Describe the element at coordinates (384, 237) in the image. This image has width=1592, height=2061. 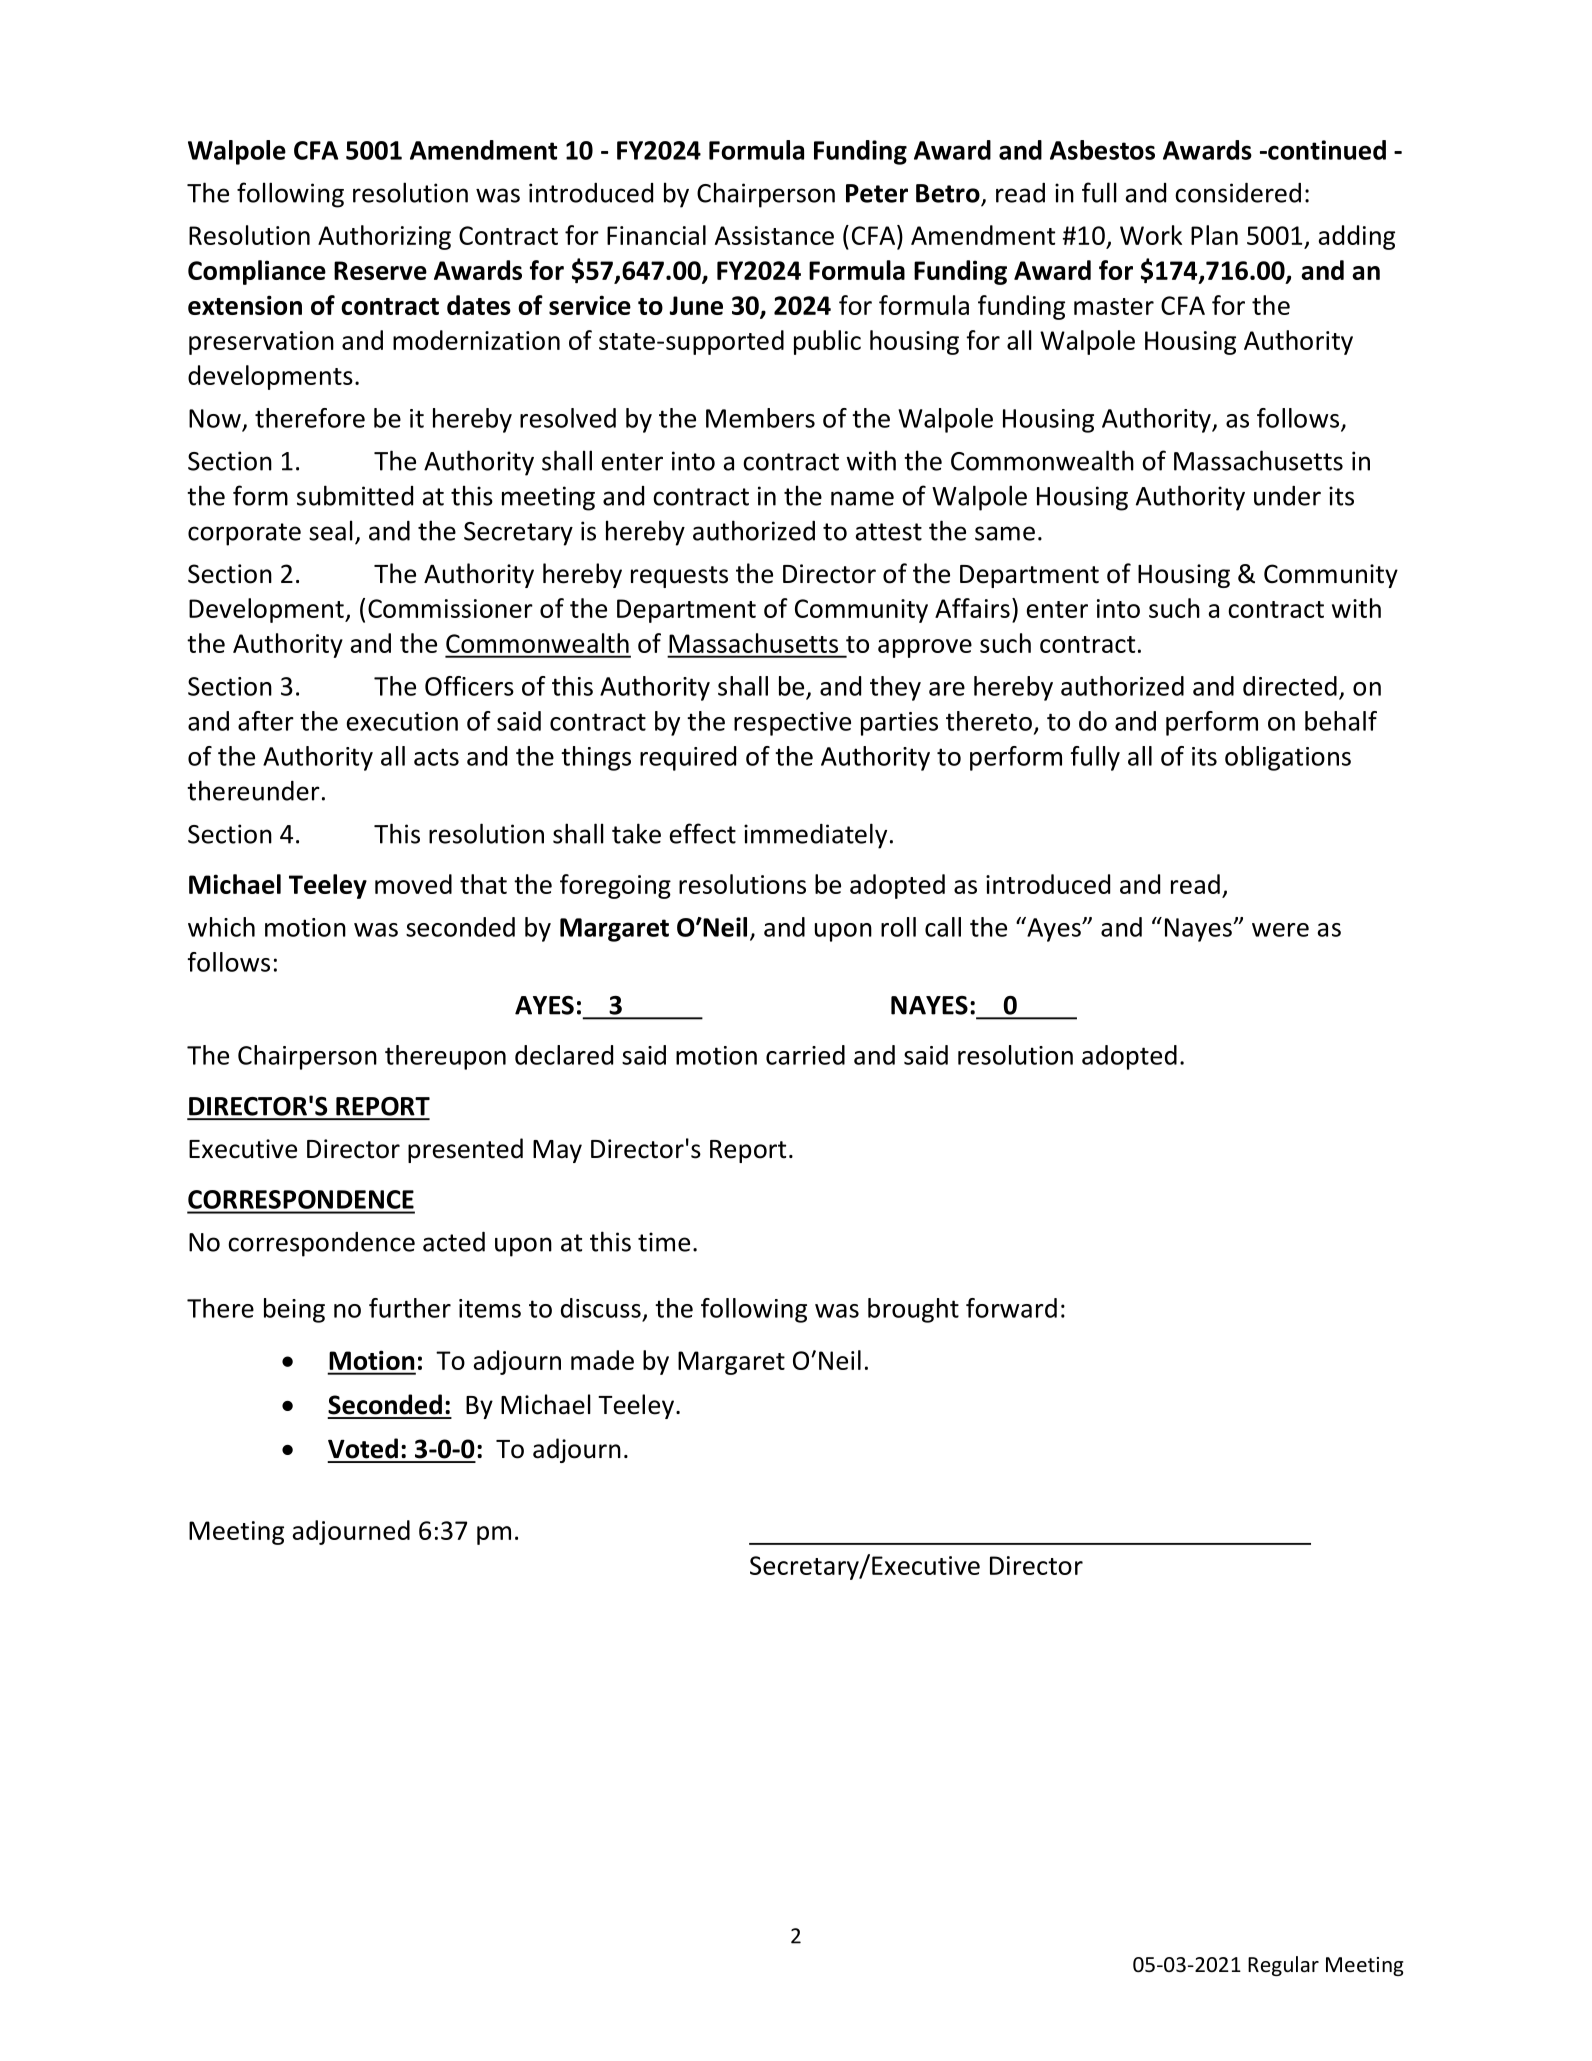
I see `Authorizing` at that location.
